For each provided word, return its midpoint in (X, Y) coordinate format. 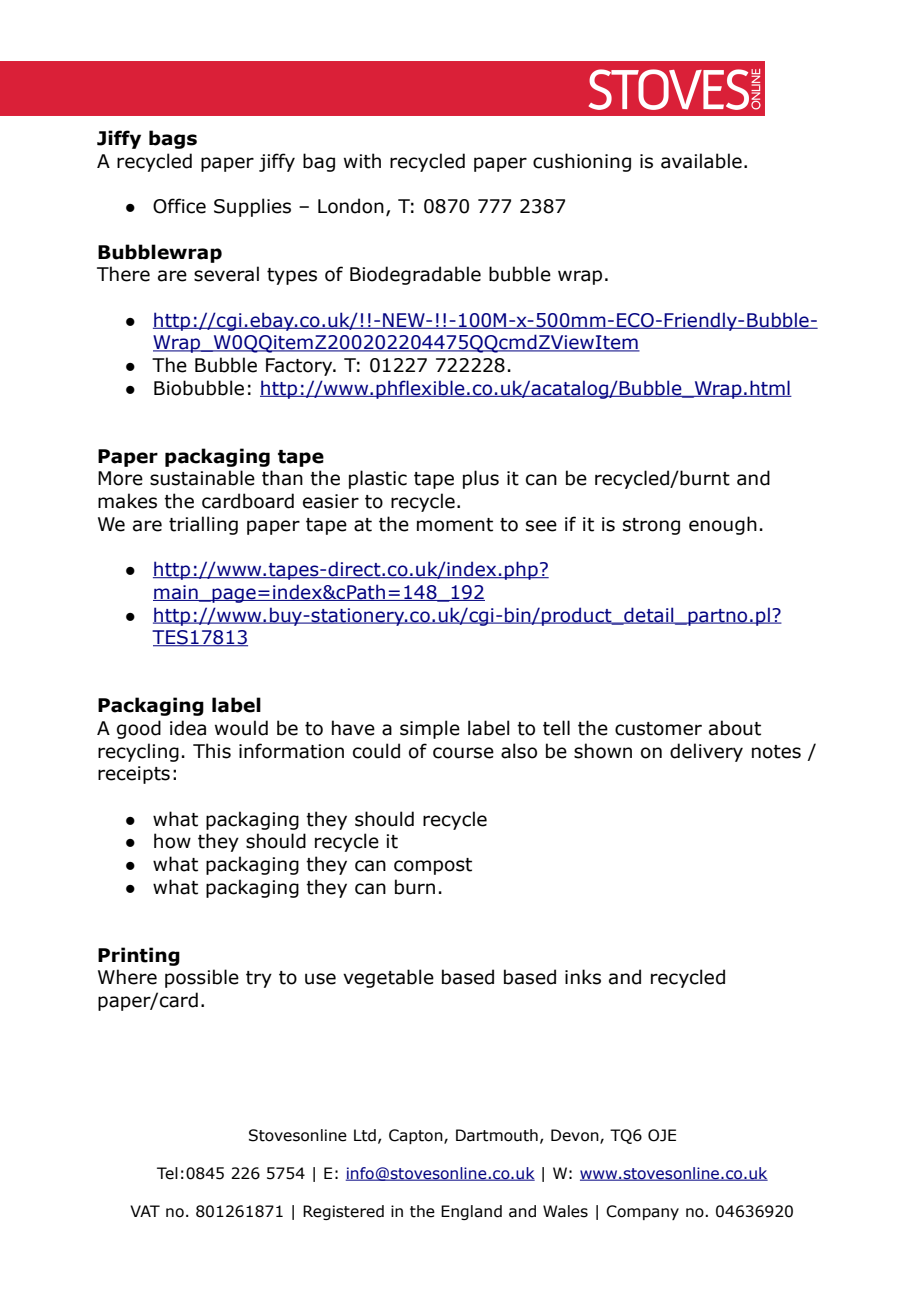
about (735, 728)
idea (188, 728)
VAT (145, 1211)
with (362, 161)
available (701, 161)
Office (179, 206)
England (471, 1212)
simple (430, 729)
